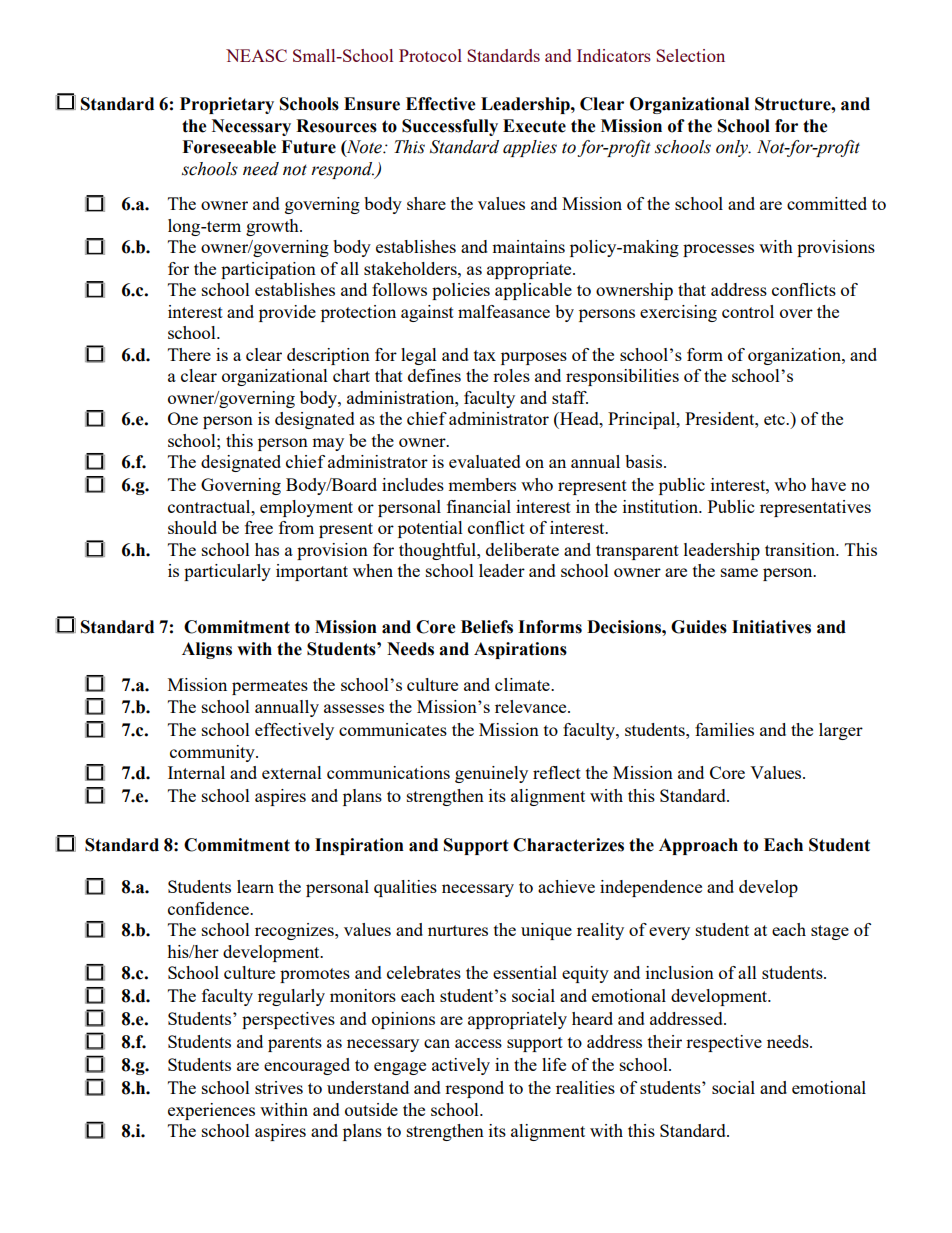 The width and height of the image is (952, 1233). I want to click on external, so click(292, 772).
